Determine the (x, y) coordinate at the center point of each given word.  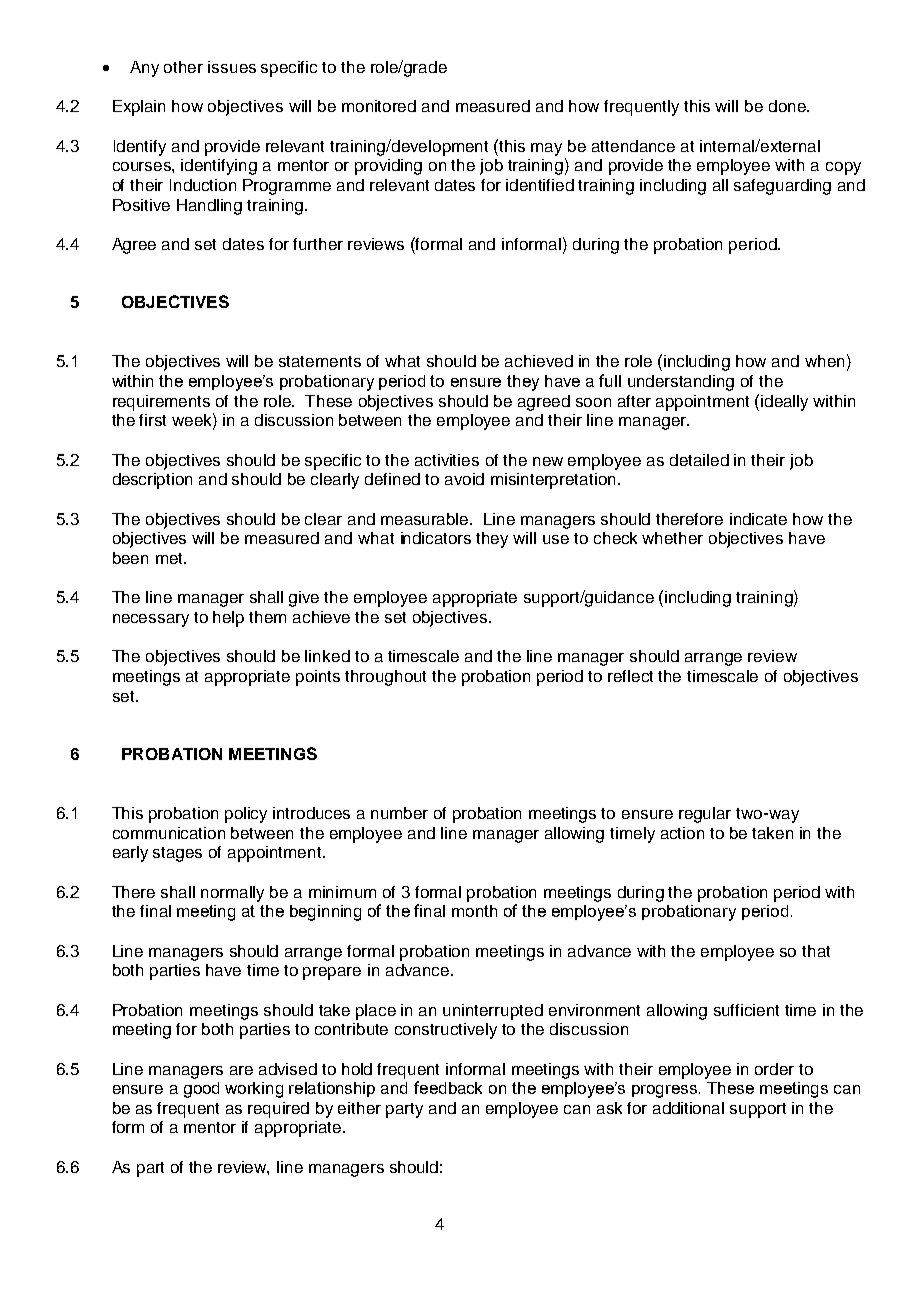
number (399, 813)
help (228, 619)
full (610, 380)
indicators (436, 538)
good (201, 1090)
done (788, 106)
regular (705, 815)
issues (232, 67)
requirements (161, 403)
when (824, 361)
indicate (758, 519)
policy (246, 815)
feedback (448, 1087)
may (546, 149)
